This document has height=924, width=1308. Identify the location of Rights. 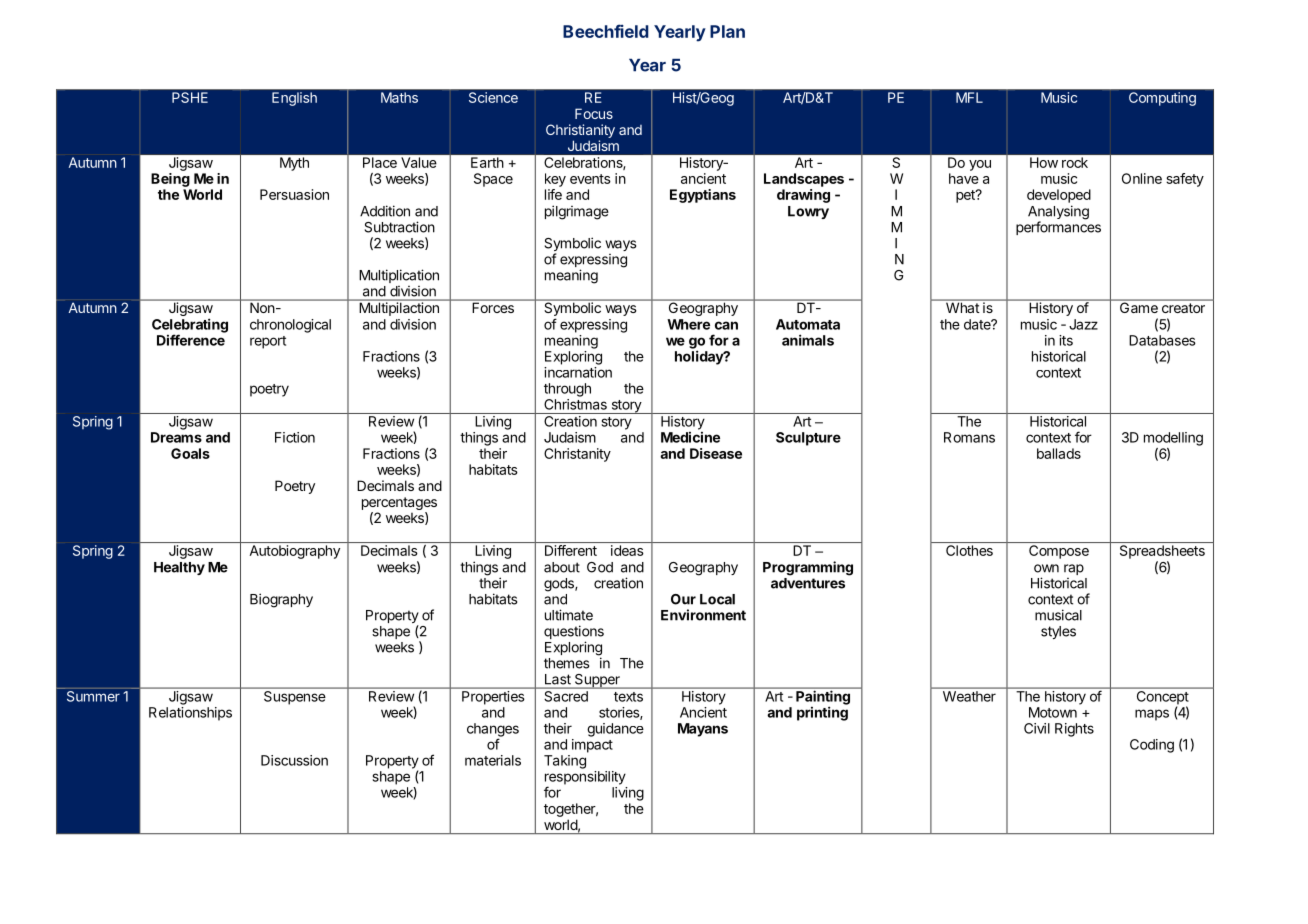
(1074, 730).
